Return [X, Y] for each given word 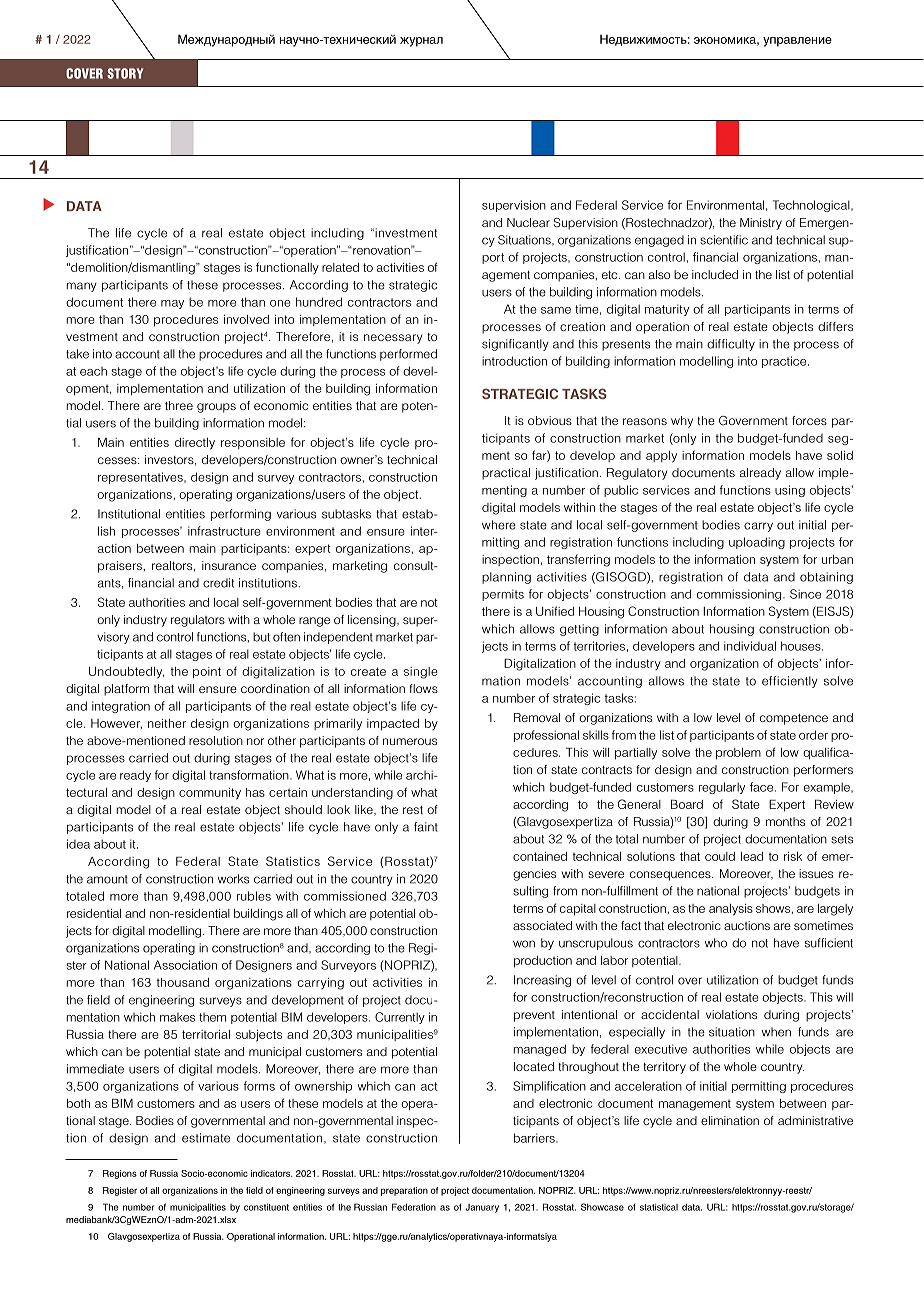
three [179, 405]
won [524, 944]
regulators [198, 621]
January [482, 1208]
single [421, 673]
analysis [731, 910]
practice [785, 362]
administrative [815, 1120]
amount [107, 879]
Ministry [761, 224]
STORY [125, 73]
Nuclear [528, 222]
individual [750, 646]
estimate [206, 1138]
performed [408, 355]
